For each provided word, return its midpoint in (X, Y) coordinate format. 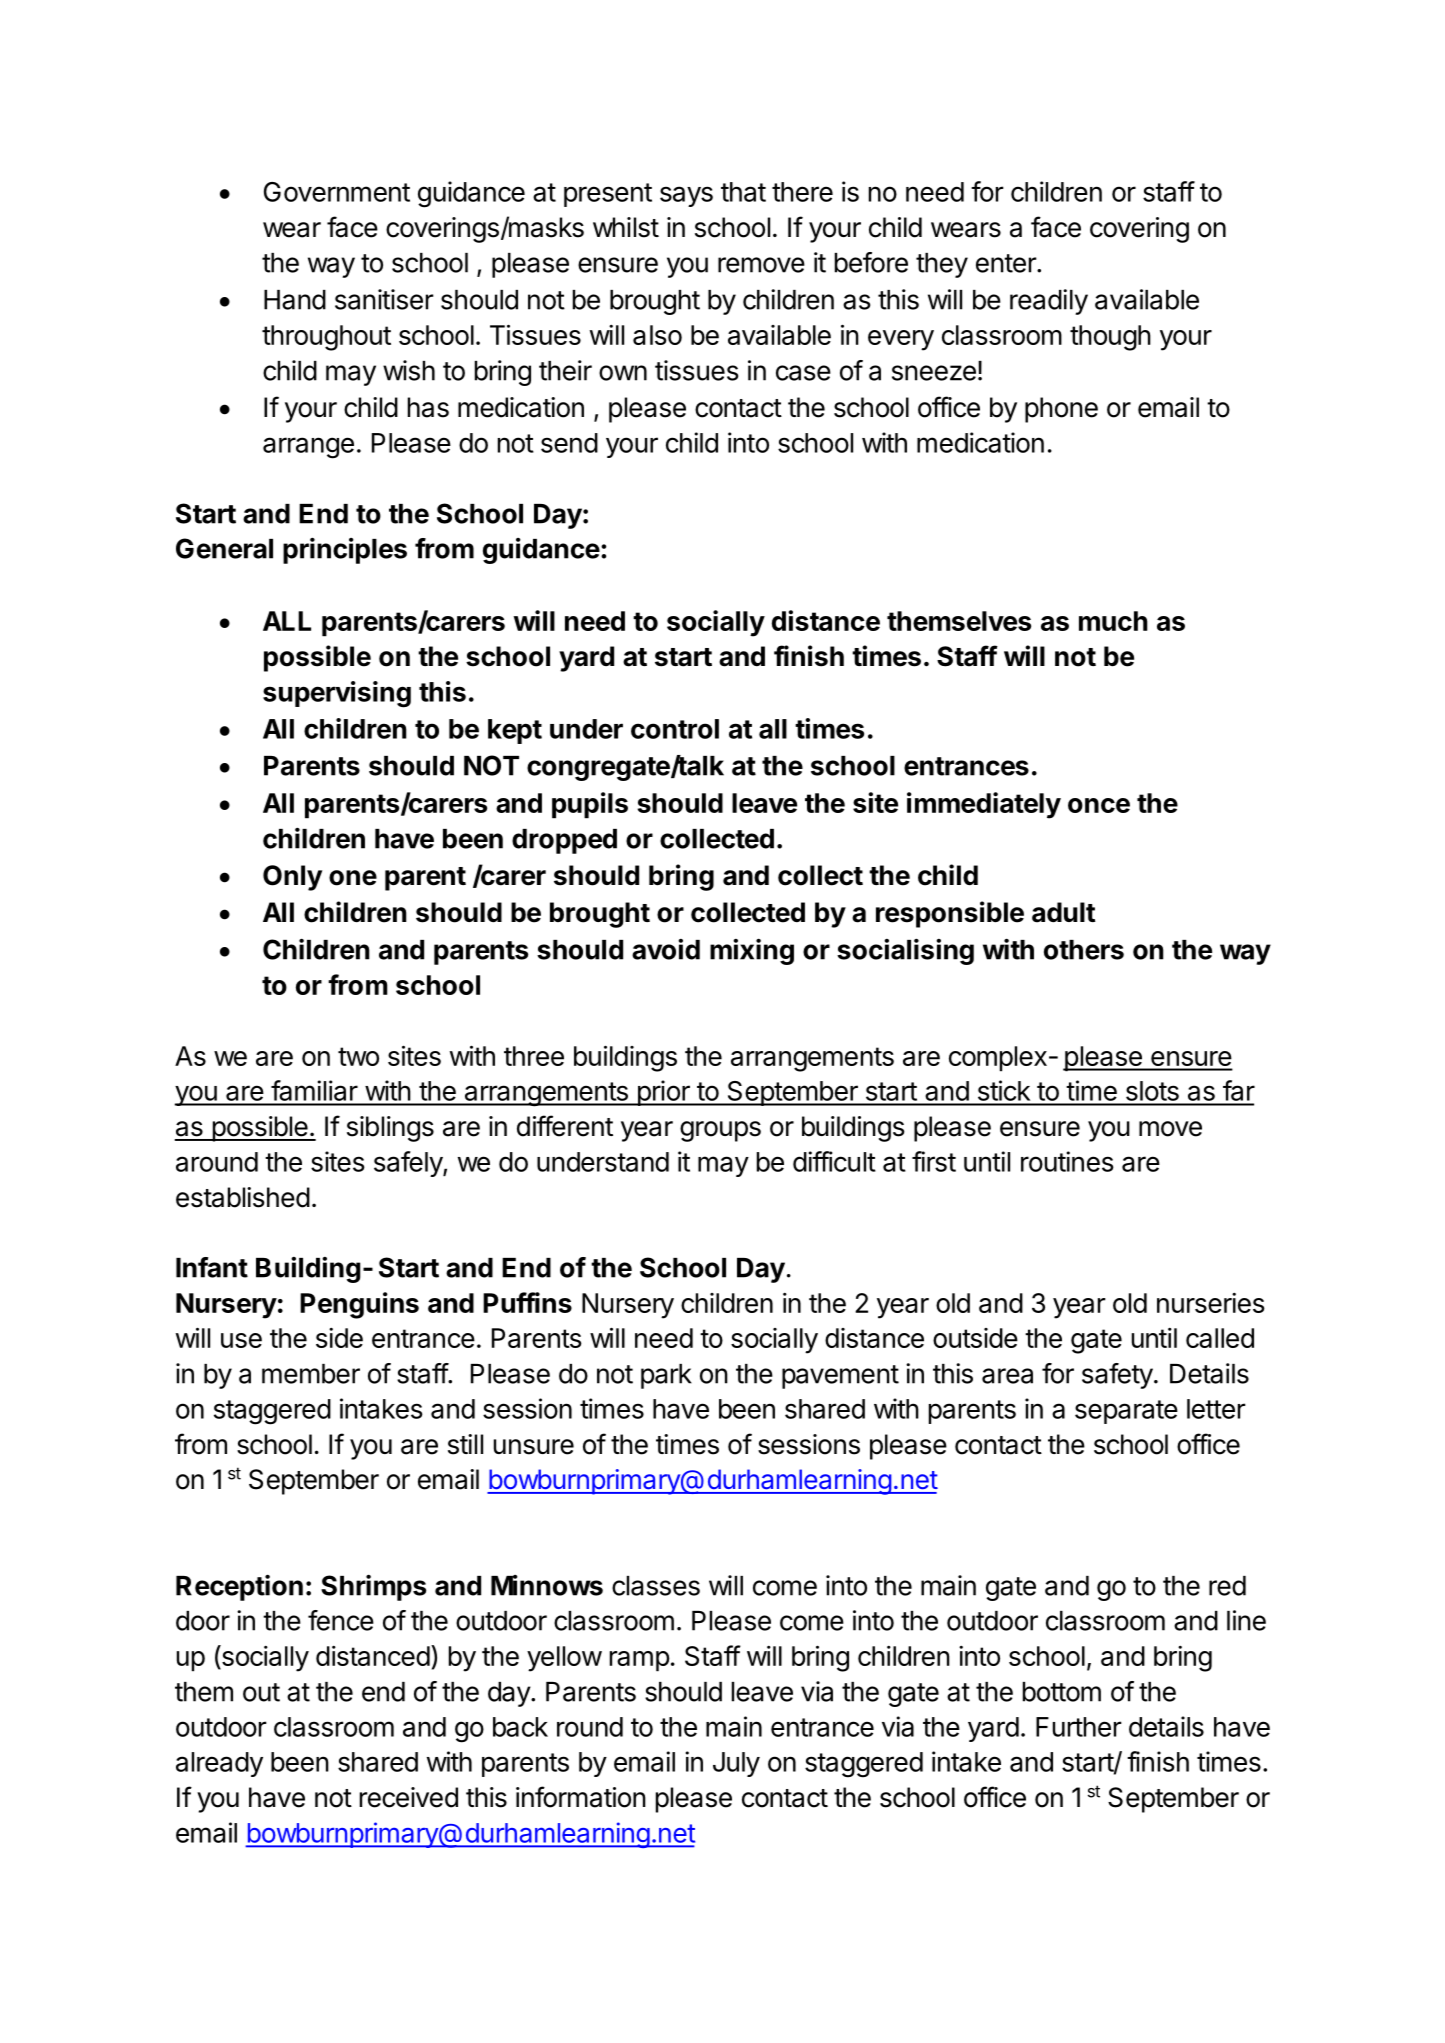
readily (1049, 302)
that (743, 192)
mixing (752, 951)
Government (337, 192)
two (358, 1056)
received (409, 1797)
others (1084, 950)
